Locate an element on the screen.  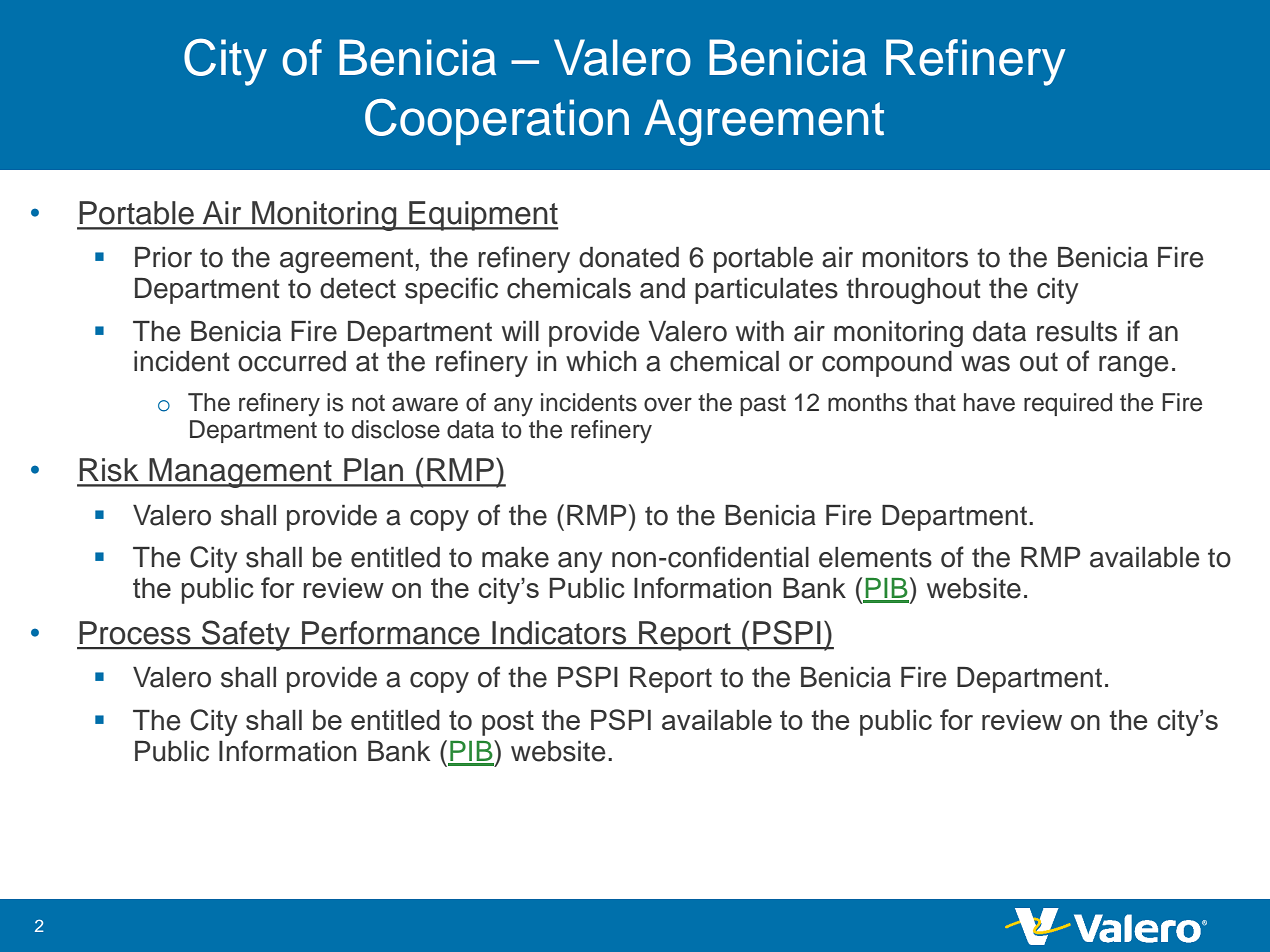
Safety is located at coordinates (246, 635).
